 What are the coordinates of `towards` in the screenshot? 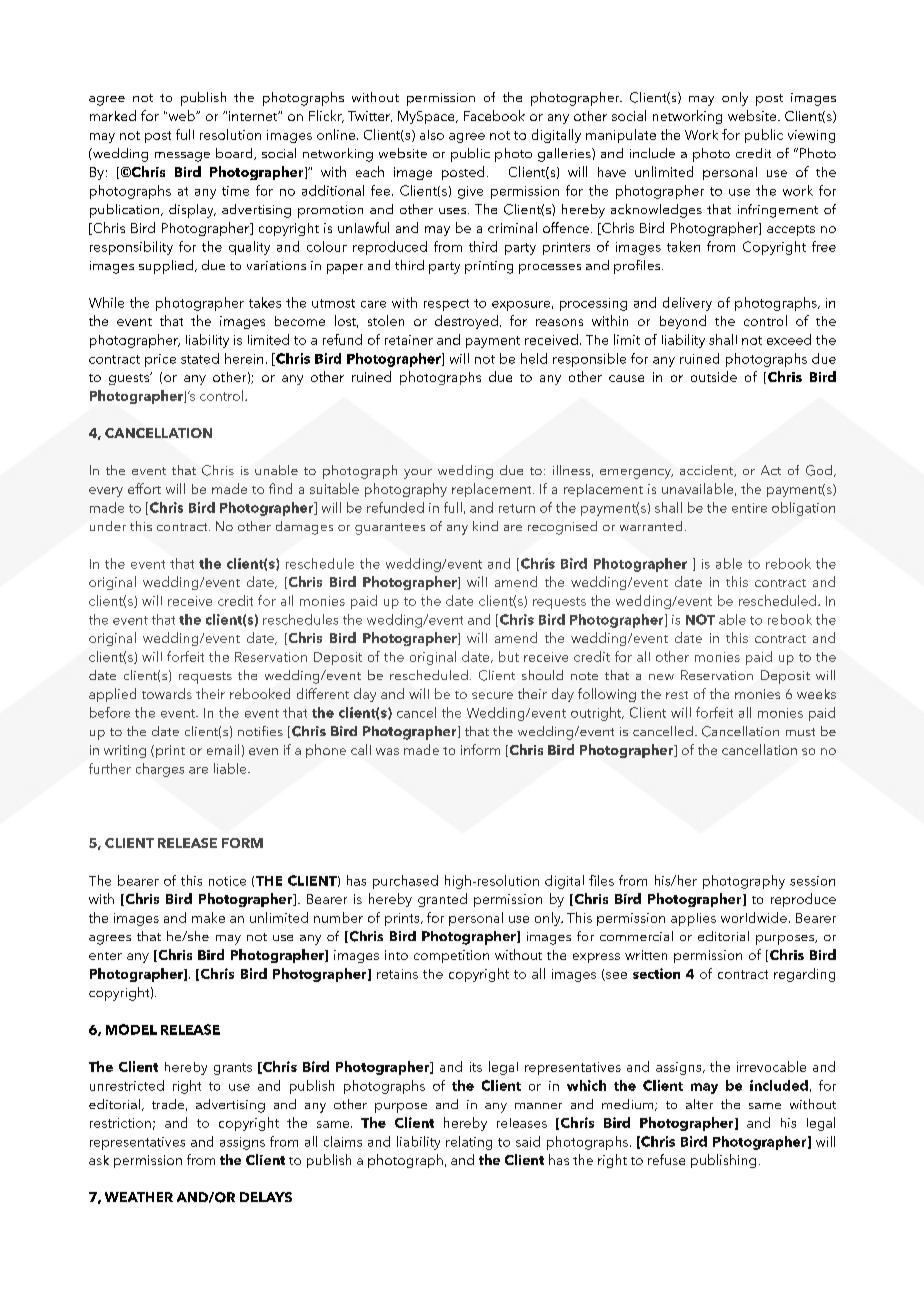 It's located at (167, 693).
